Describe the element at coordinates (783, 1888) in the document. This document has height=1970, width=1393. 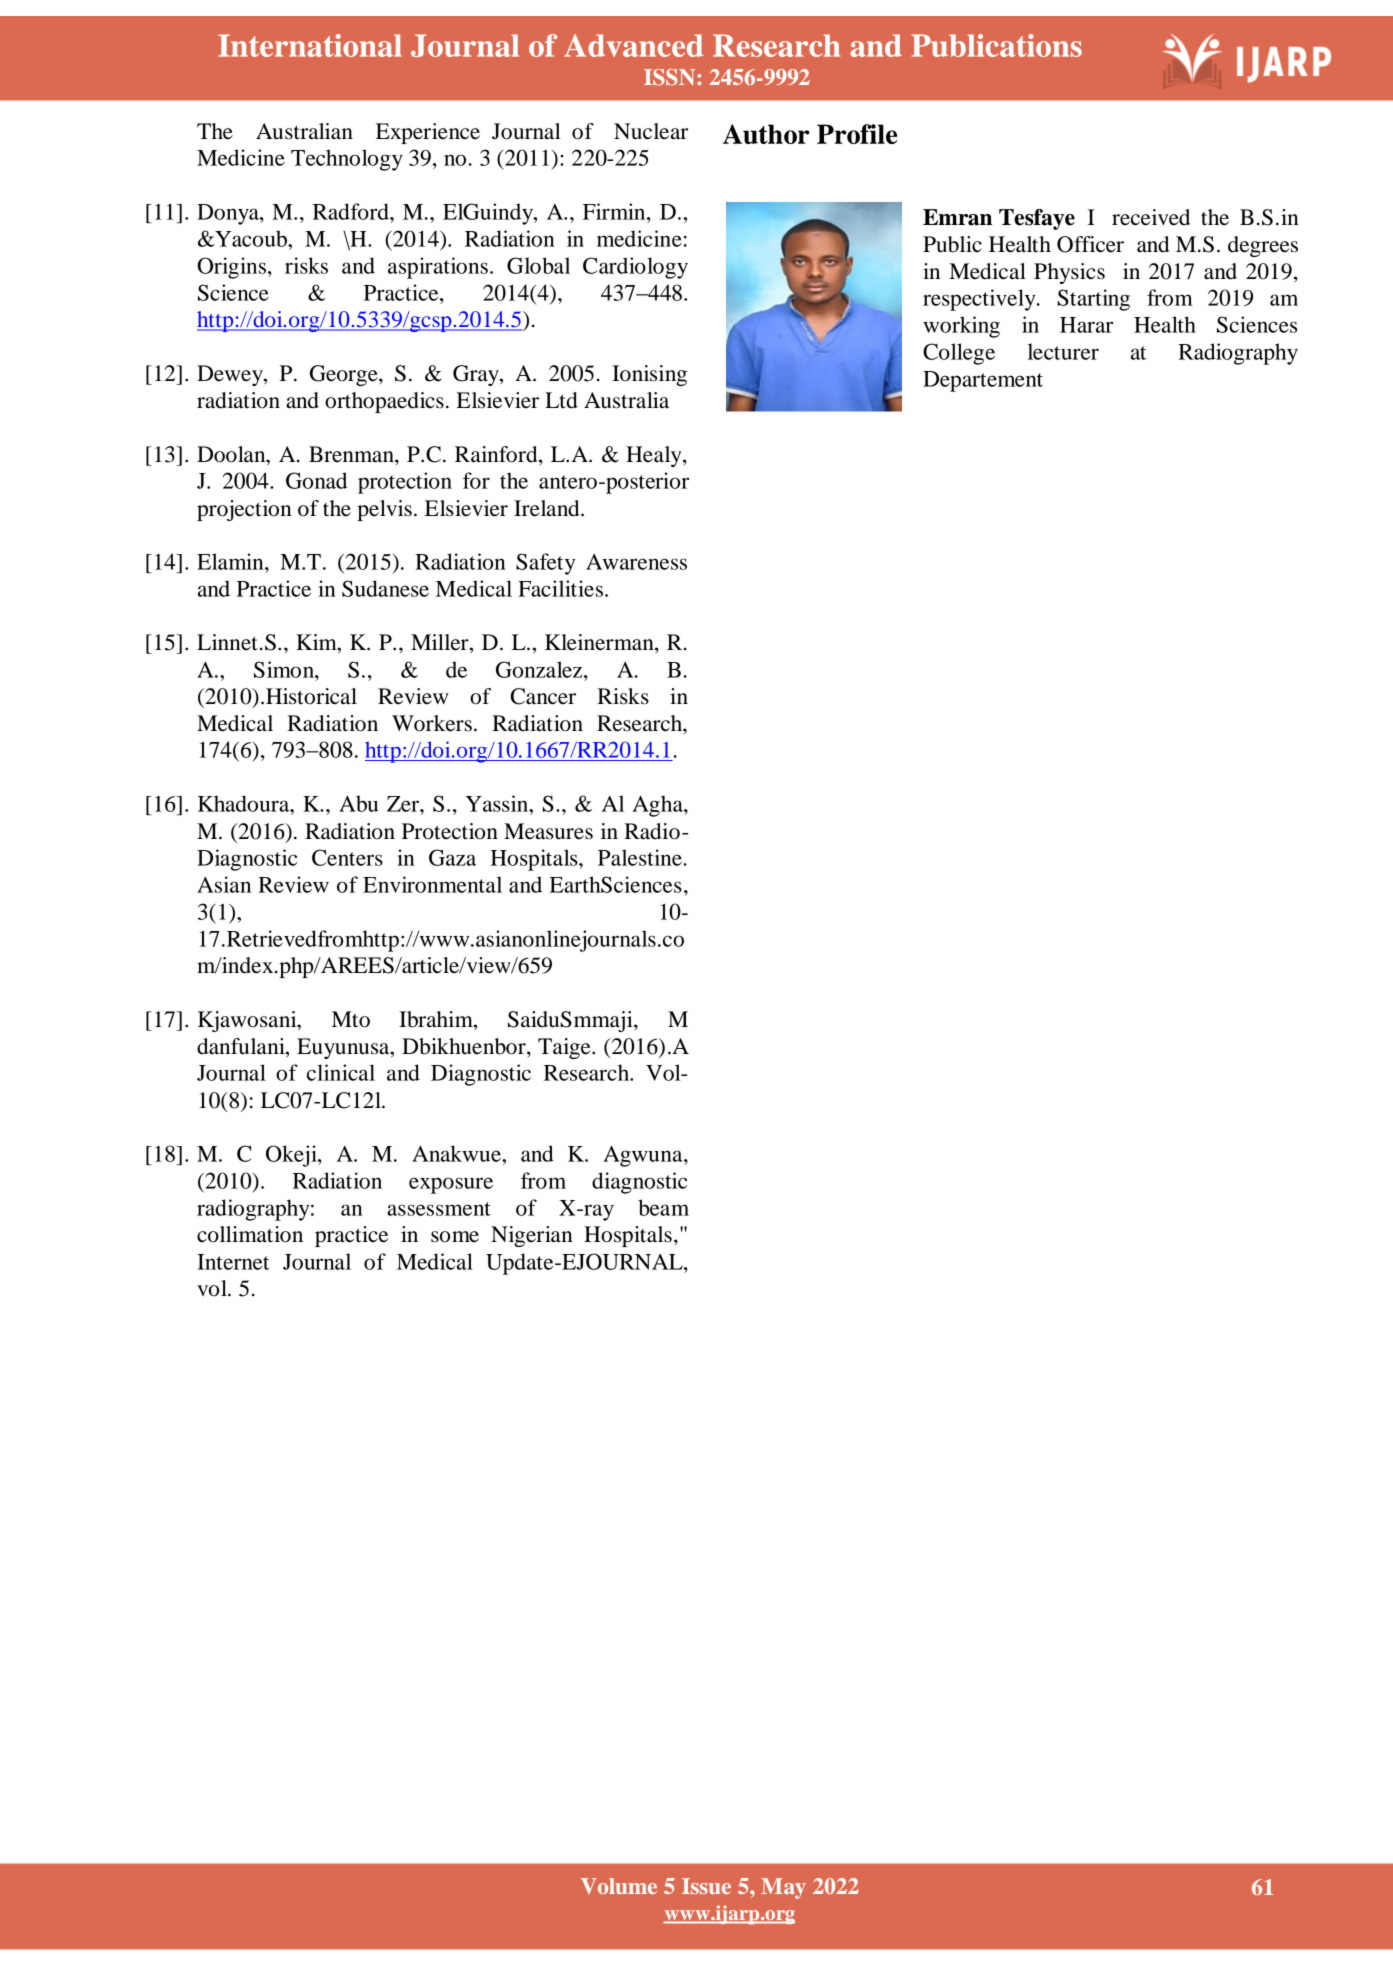
I see `May` at that location.
